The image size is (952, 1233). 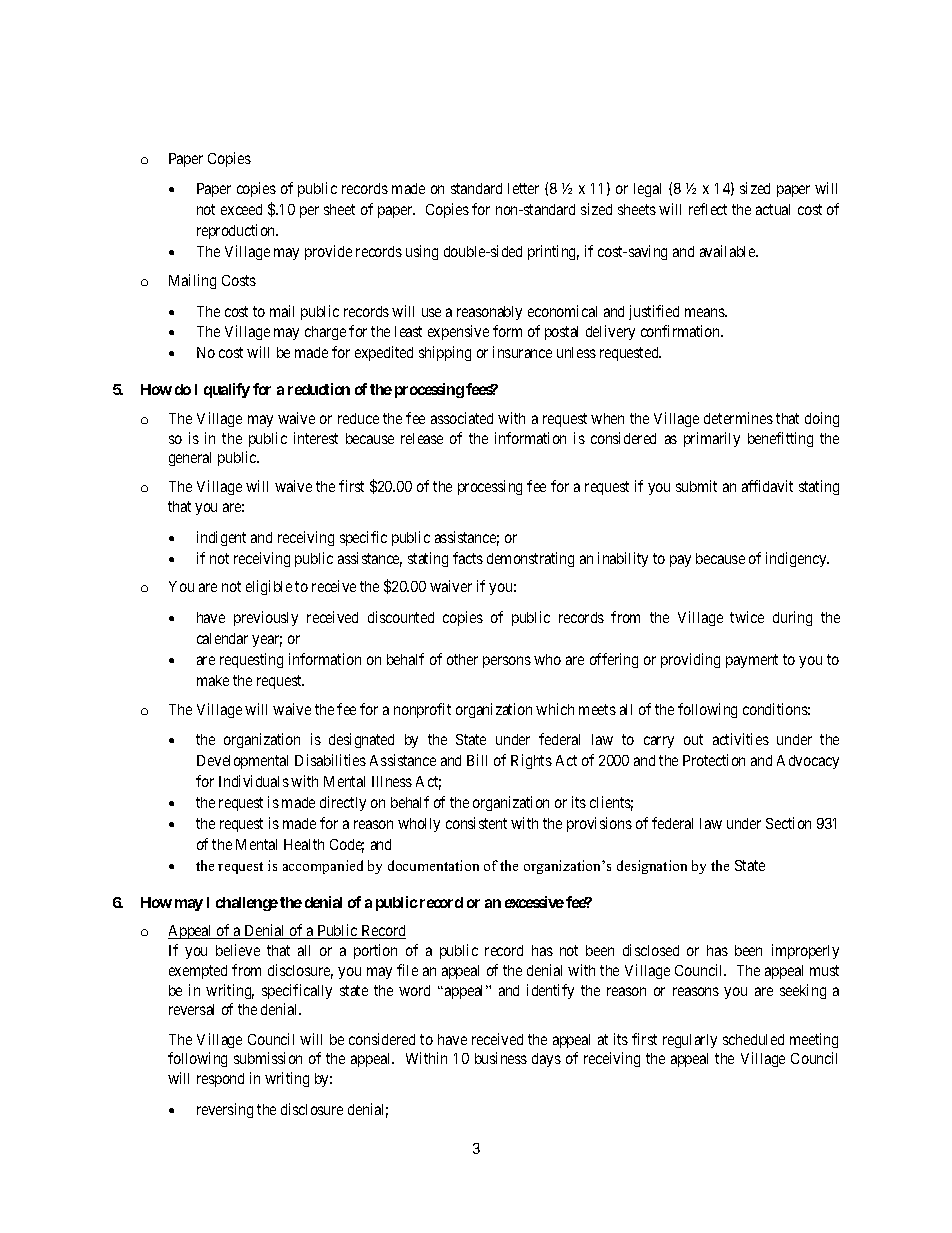 I want to click on payment, so click(x=752, y=661).
